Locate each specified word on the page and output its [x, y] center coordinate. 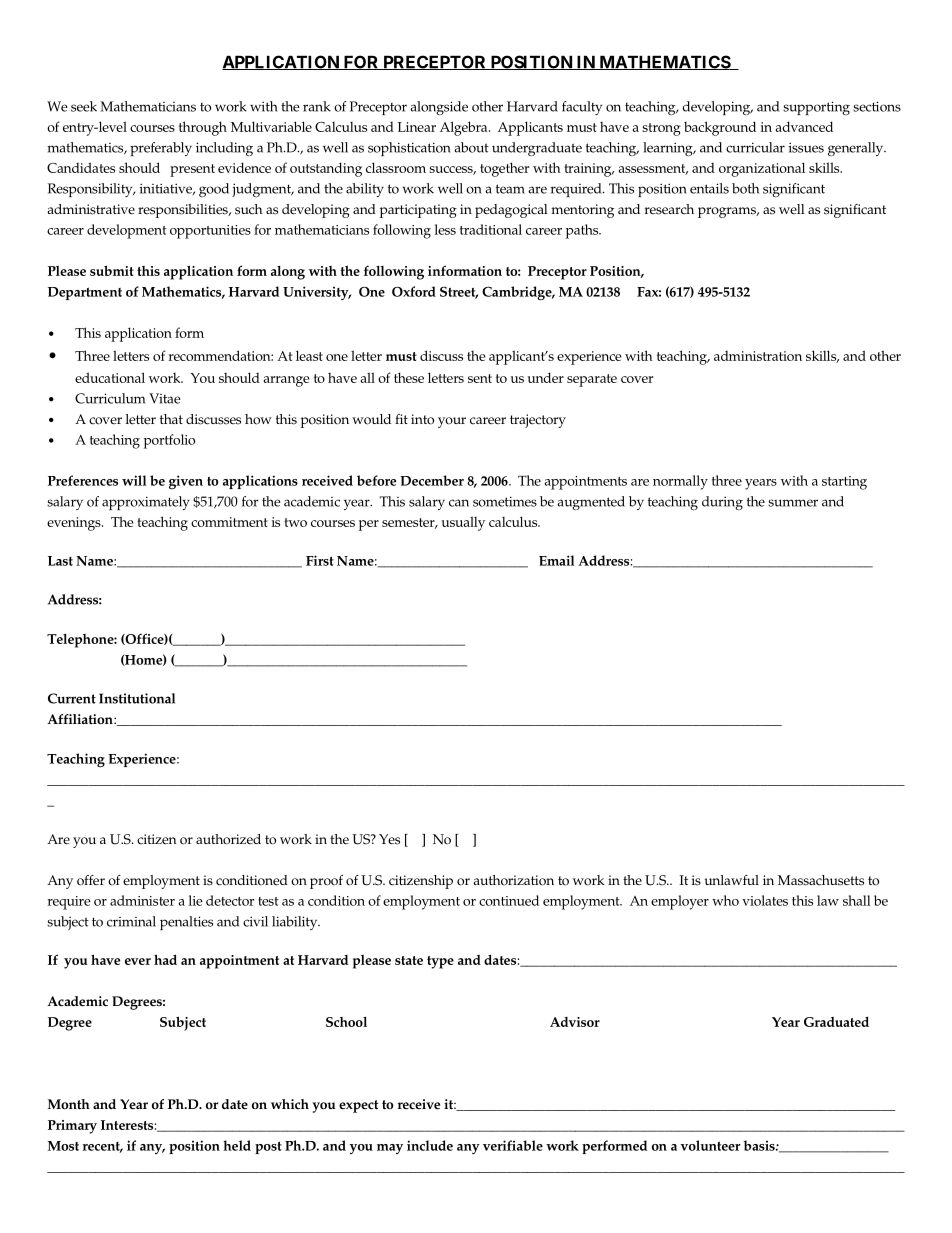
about [471, 147]
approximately [146, 503]
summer [793, 503]
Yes [389, 839]
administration [758, 356]
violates [765, 900]
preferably [161, 149]
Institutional [137, 698]
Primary [72, 1127]
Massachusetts [821, 880]
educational [110, 377]
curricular [755, 147]
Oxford [414, 291]
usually [463, 523]
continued [509, 900]
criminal [131, 921]
